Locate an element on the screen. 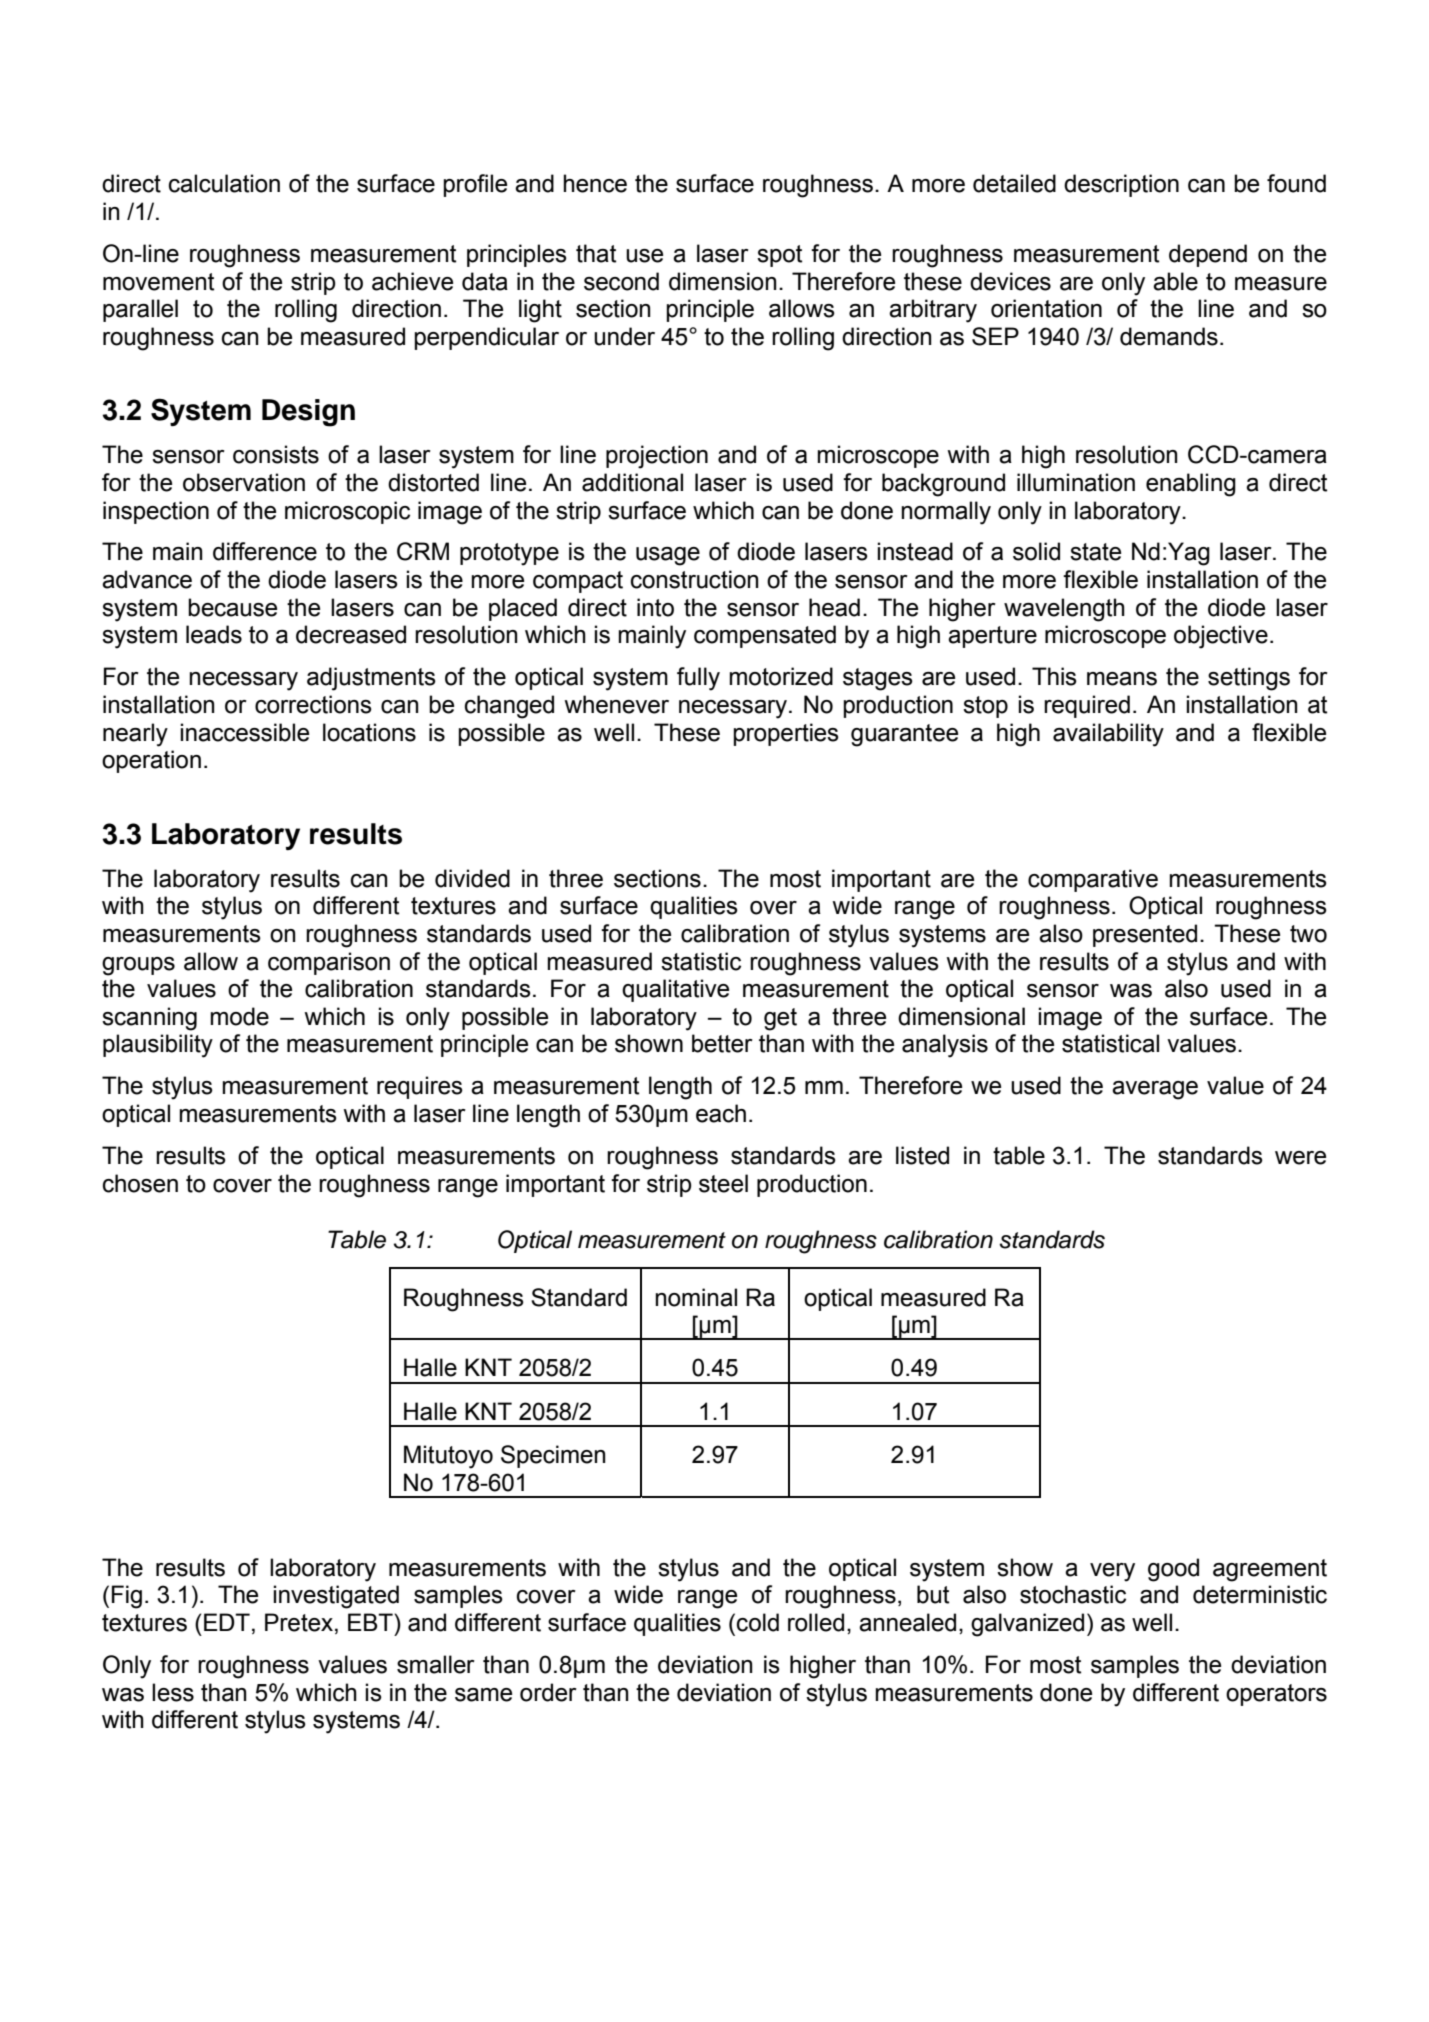 The height and width of the screenshot is (2022, 1429). EDT is located at coordinates (227, 1622).
